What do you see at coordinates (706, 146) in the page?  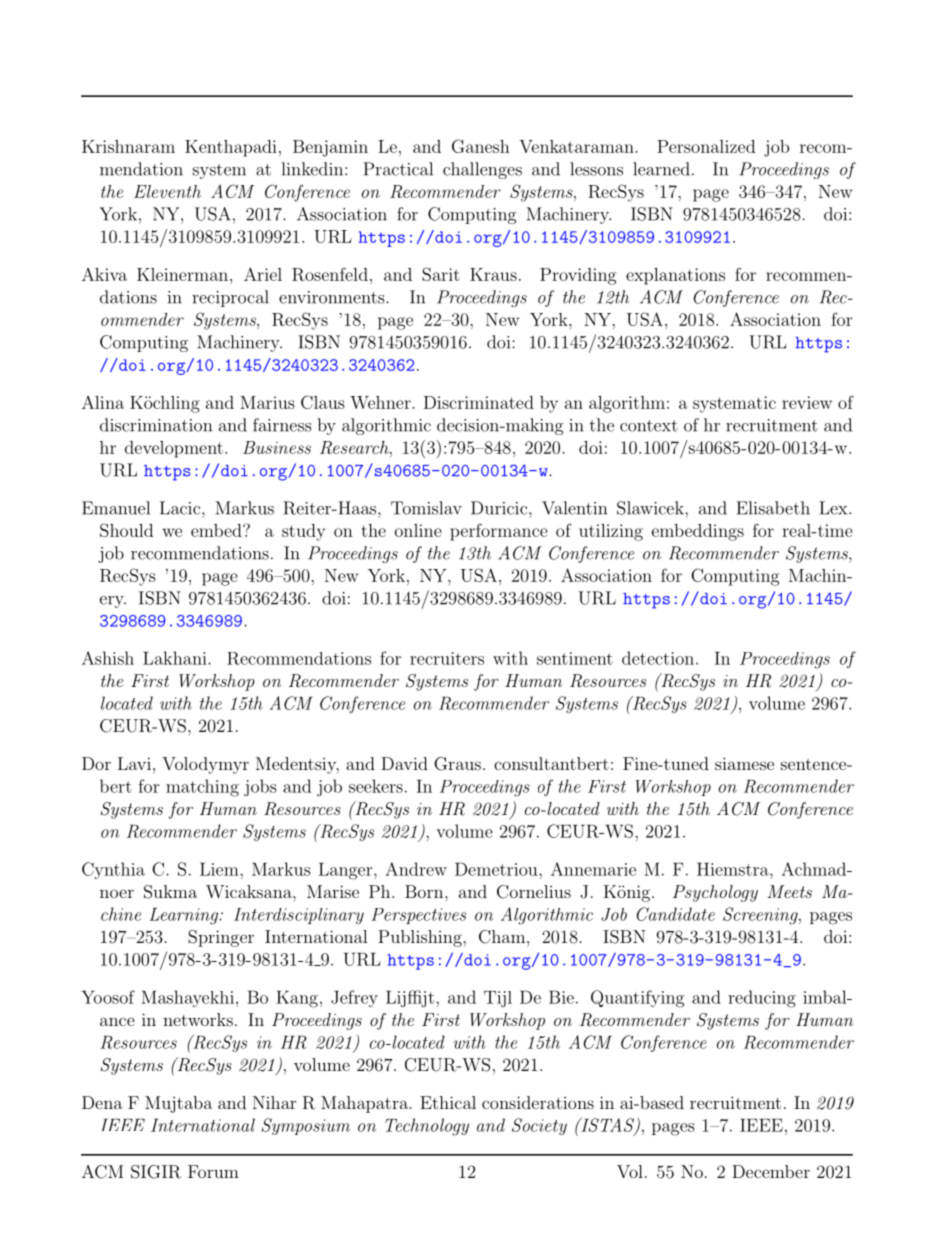 I see `Personalized` at bounding box center [706, 146].
